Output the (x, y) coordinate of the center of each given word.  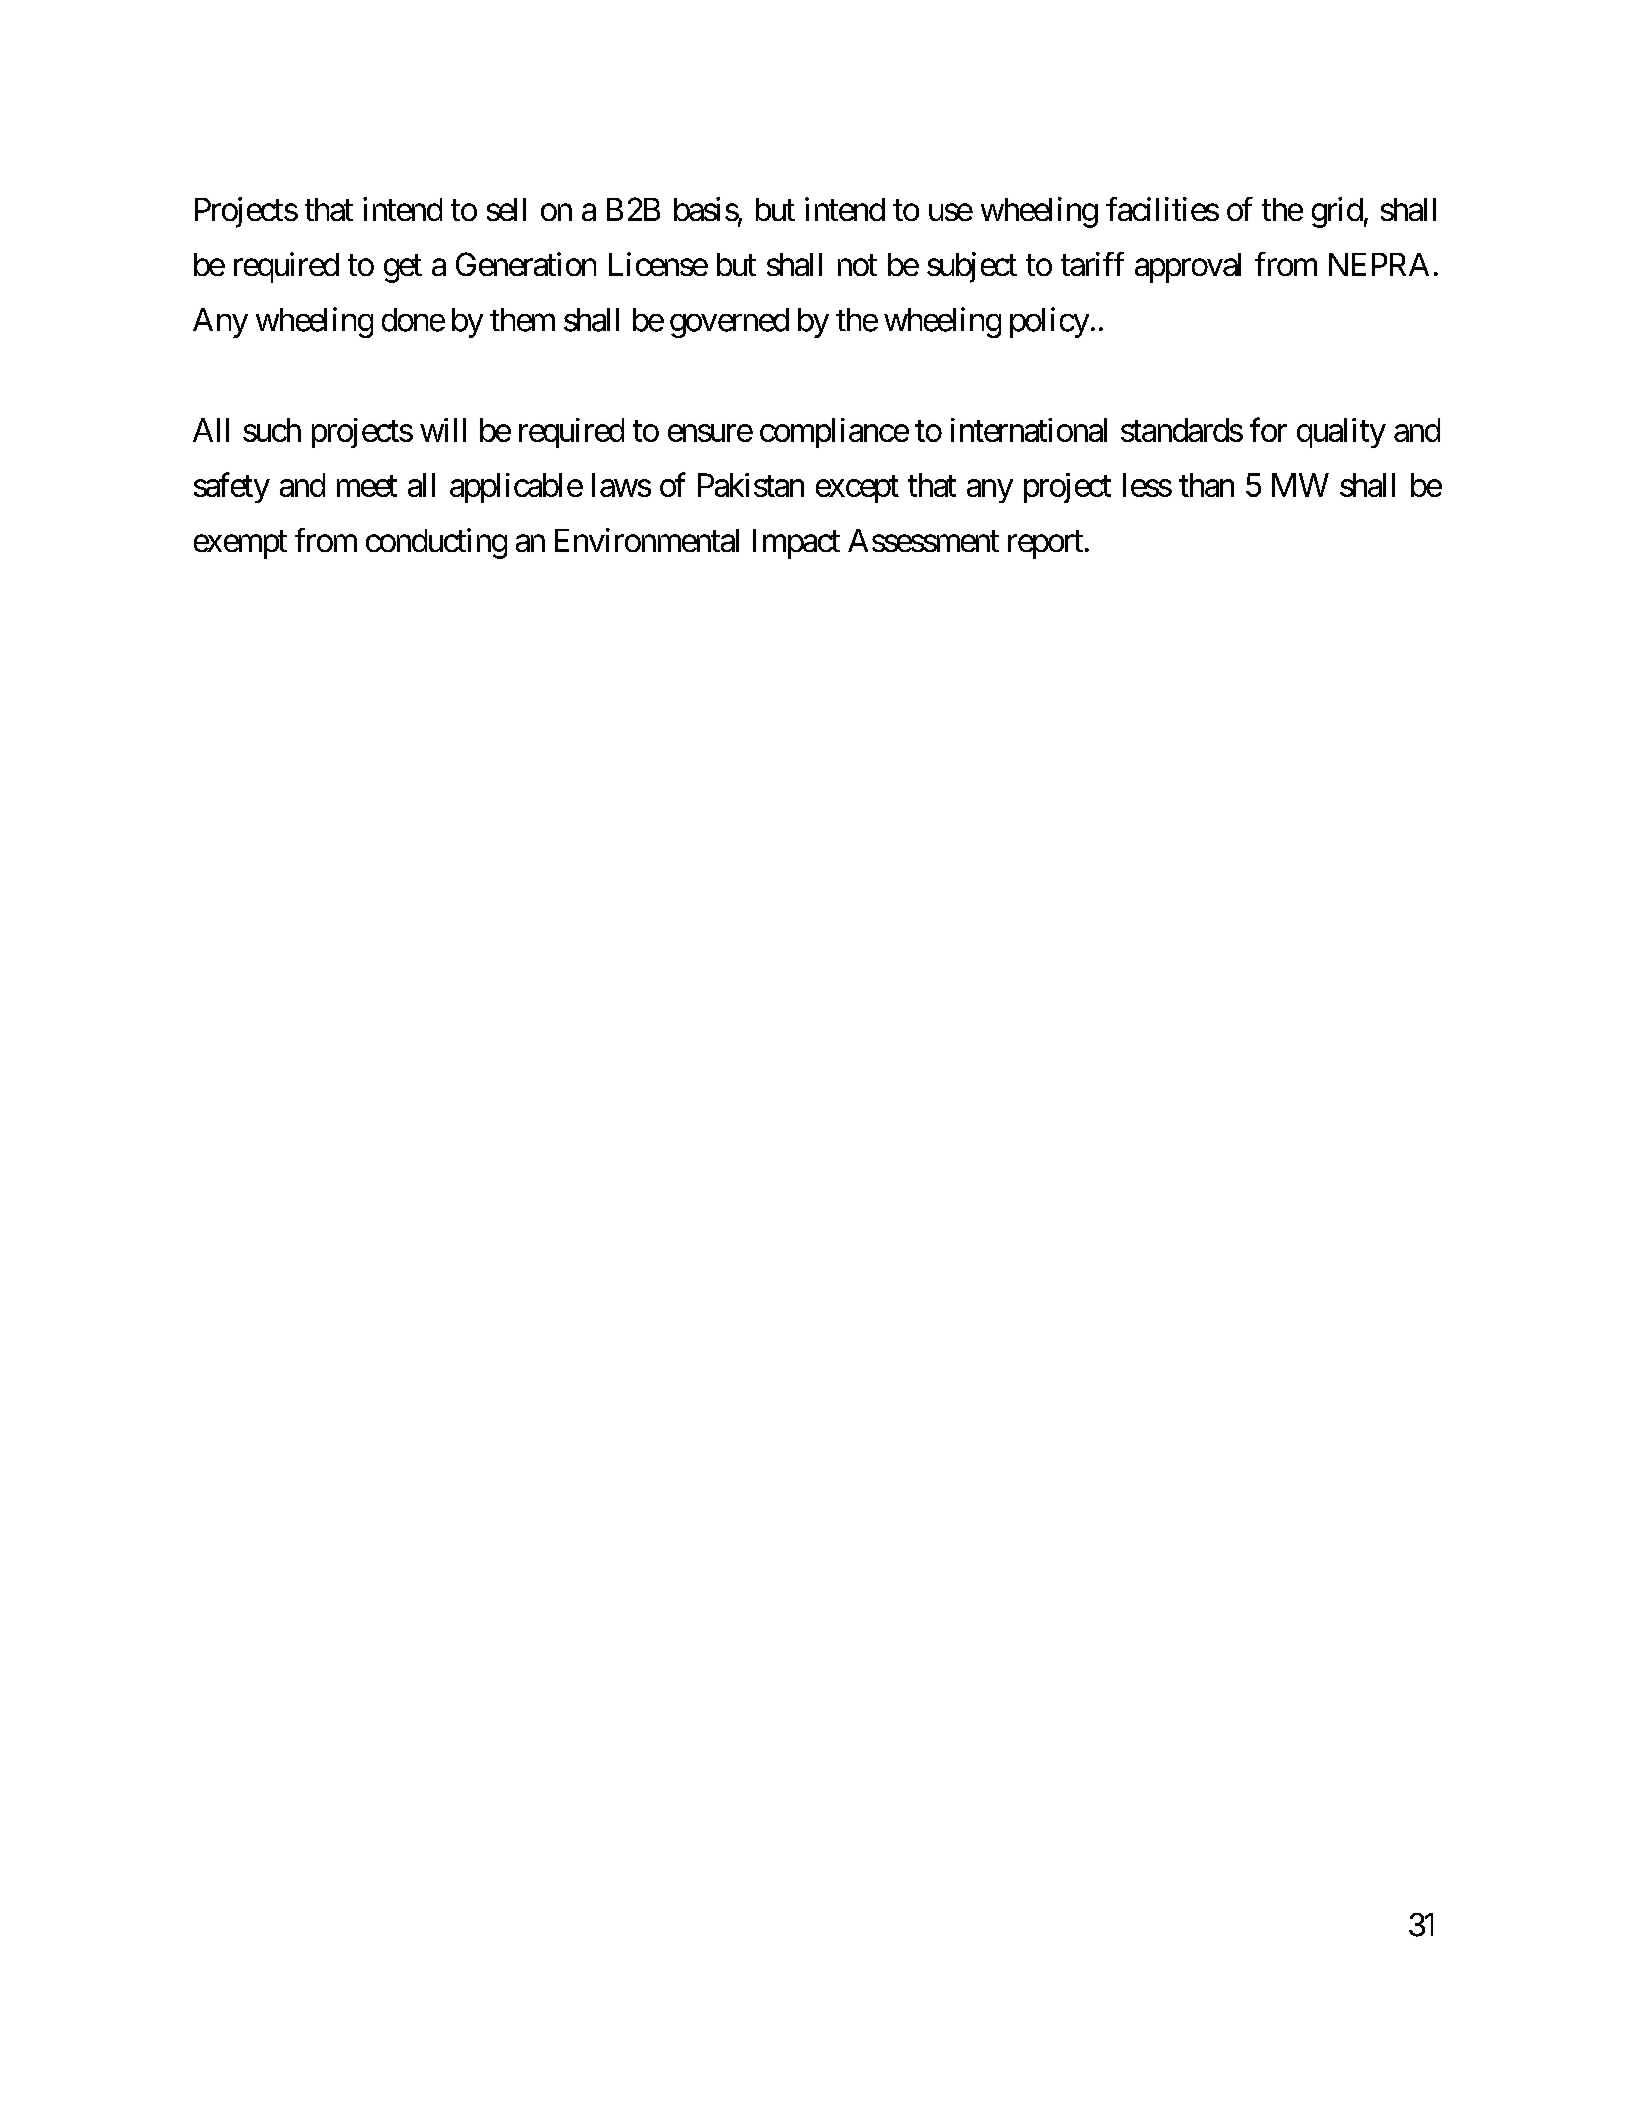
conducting (436, 543)
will (443, 430)
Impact (796, 544)
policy (1049, 322)
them (522, 320)
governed (729, 323)
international (1029, 430)
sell (506, 209)
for (1268, 429)
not (857, 265)
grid (1337, 212)
